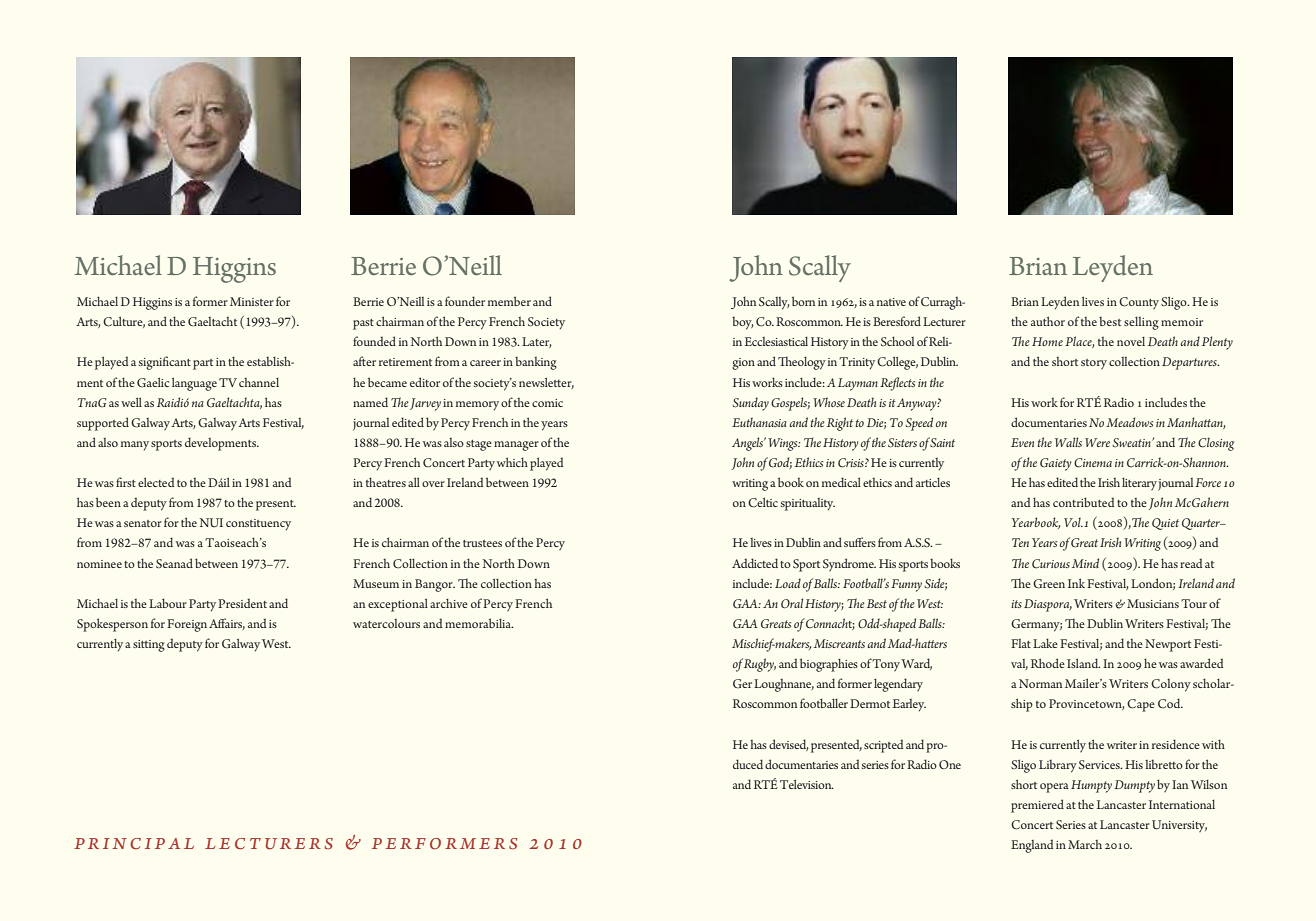 This document has width=1316, height=921. Describe the element at coordinates (1032, 846) in the document. I see `England` at that location.
